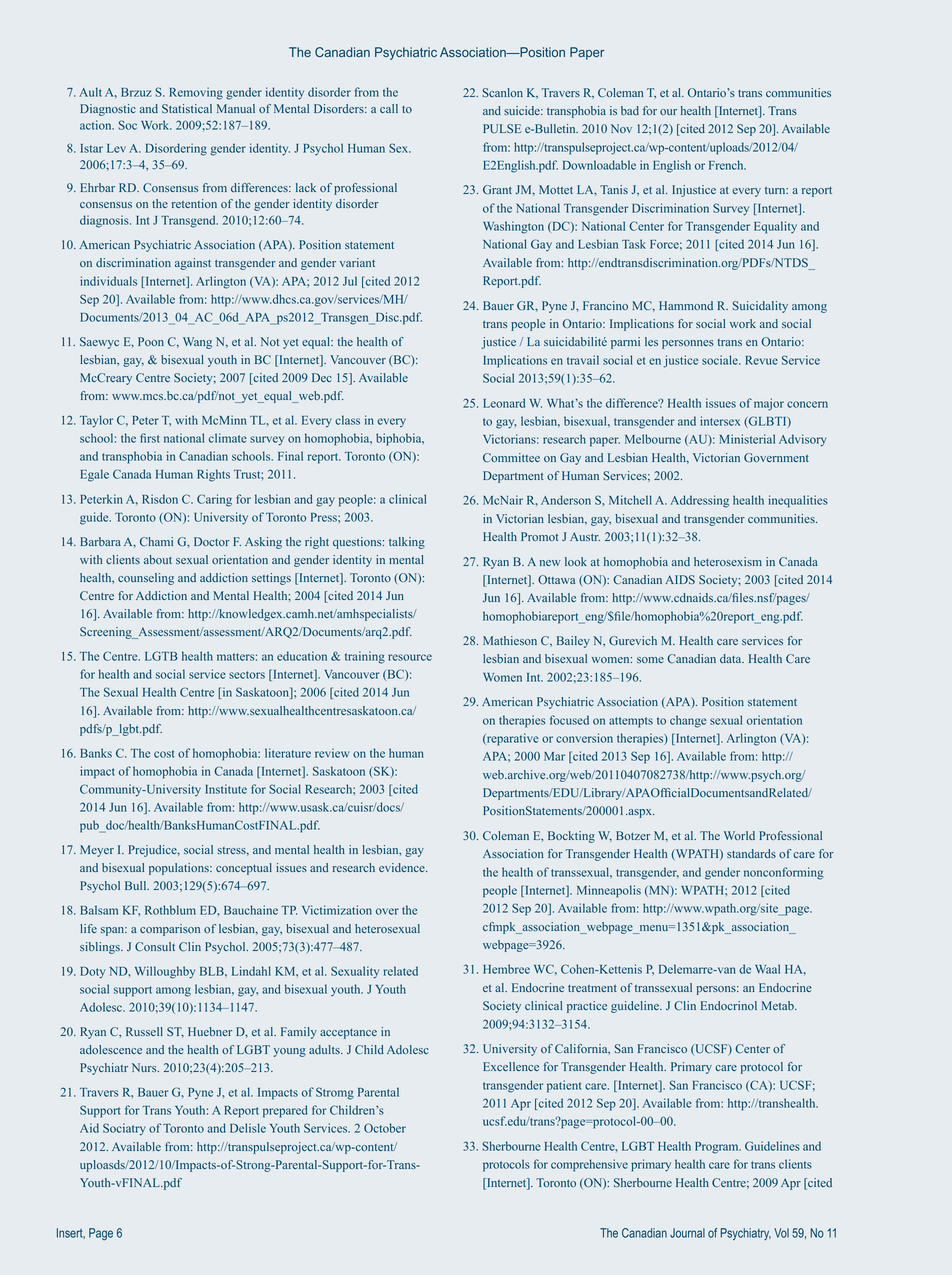 This image has height=1275, width=952. I want to click on Leonard, so click(504, 403).
